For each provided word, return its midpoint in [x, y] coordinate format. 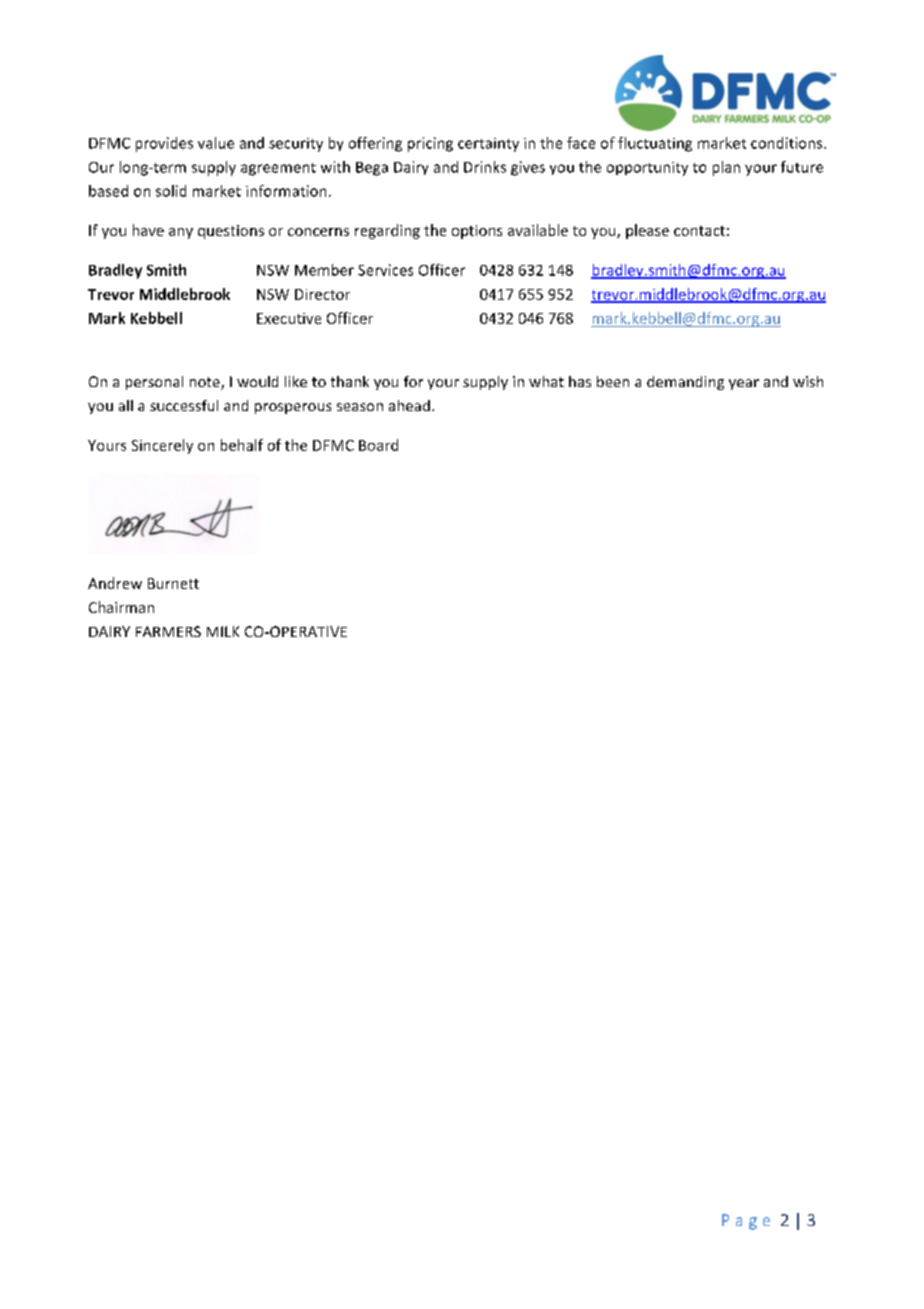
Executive [289, 318]
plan [726, 168]
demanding [685, 383]
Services [385, 270]
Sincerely [162, 446]
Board [378, 445]
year [744, 384]
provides [164, 144]
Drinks [485, 167]
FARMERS [168, 631]
